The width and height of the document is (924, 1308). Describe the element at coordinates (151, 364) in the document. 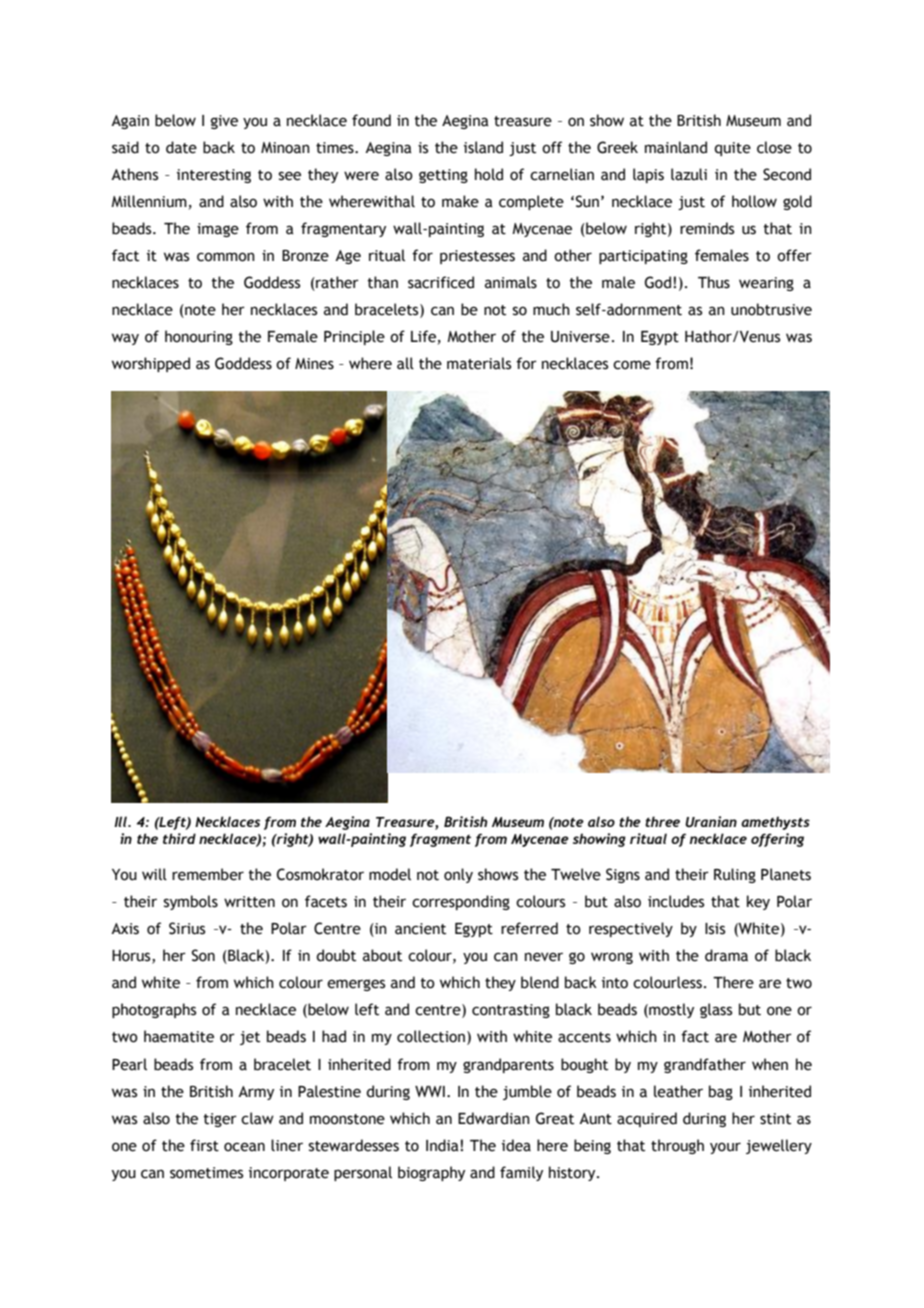

I see `worshipped` at that location.
